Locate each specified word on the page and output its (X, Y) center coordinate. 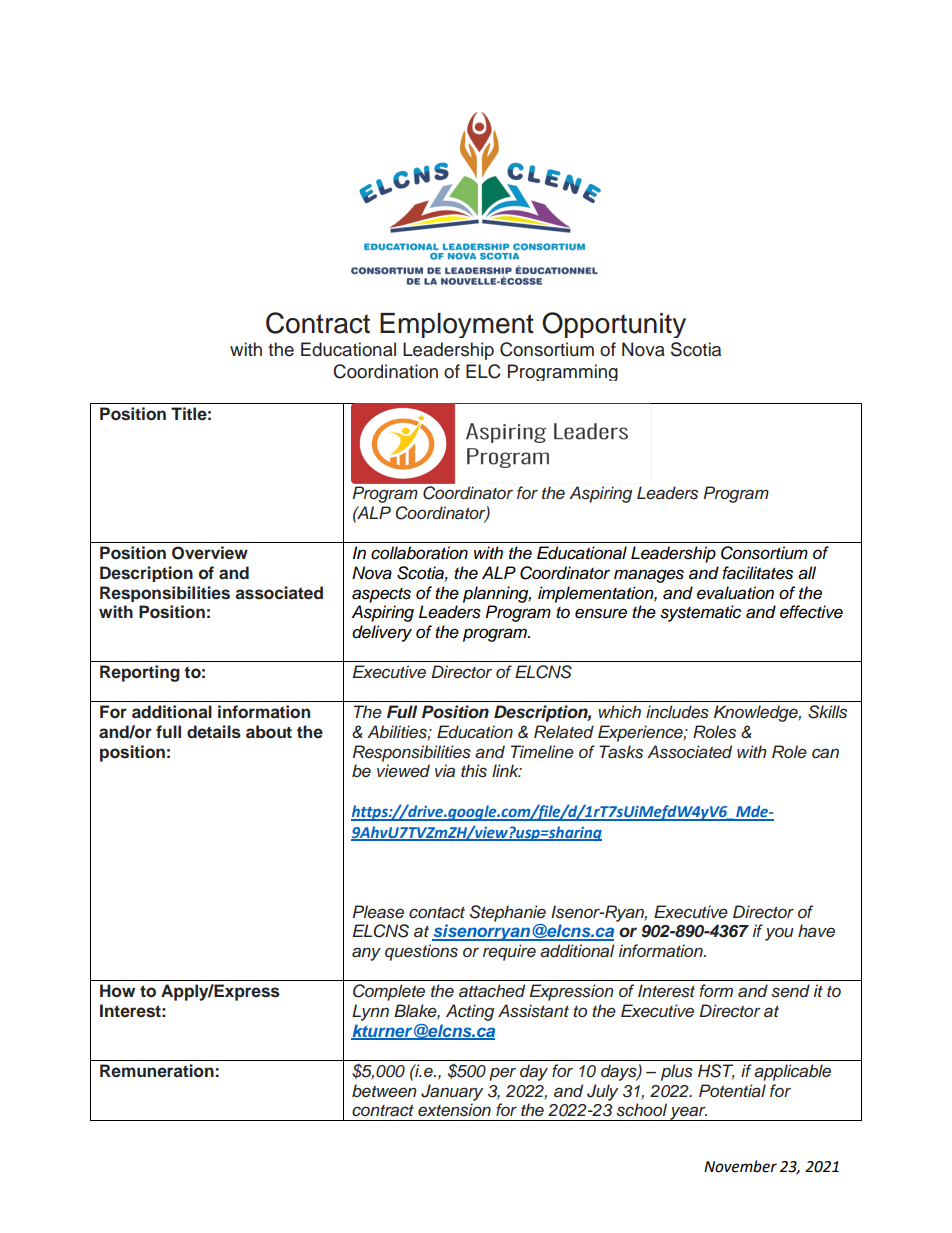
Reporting (140, 673)
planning (497, 594)
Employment (457, 325)
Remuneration (157, 1071)
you (779, 934)
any (366, 954)
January (452, 1092)
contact (437, 913)
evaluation (735, 593)
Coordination (385, 371)
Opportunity (614, 325)
